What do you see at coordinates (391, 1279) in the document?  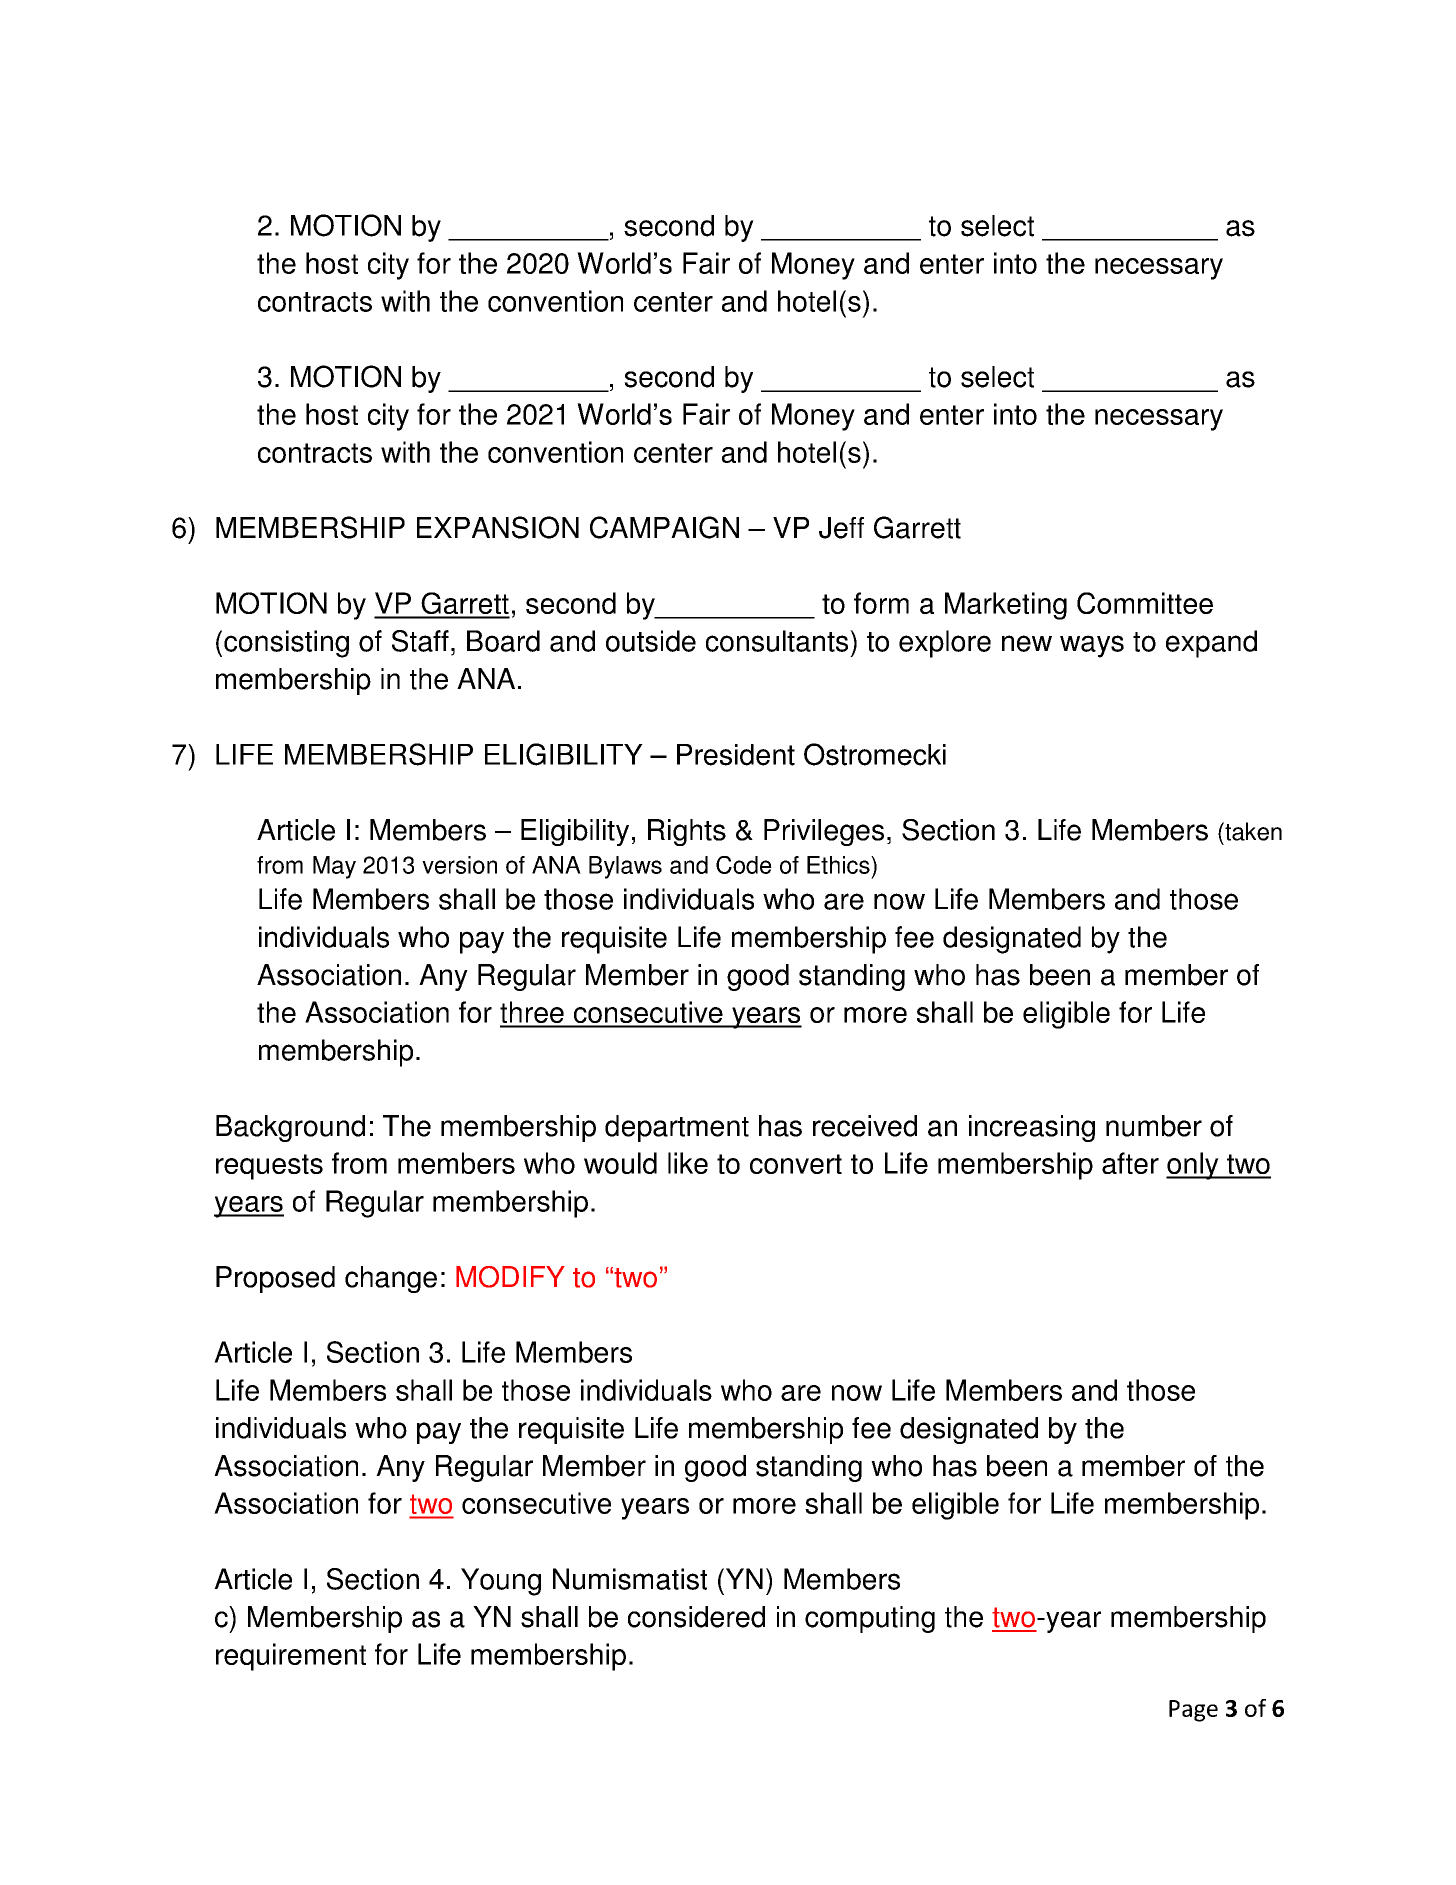 I see `change` at bounding box center [391, 1279].
